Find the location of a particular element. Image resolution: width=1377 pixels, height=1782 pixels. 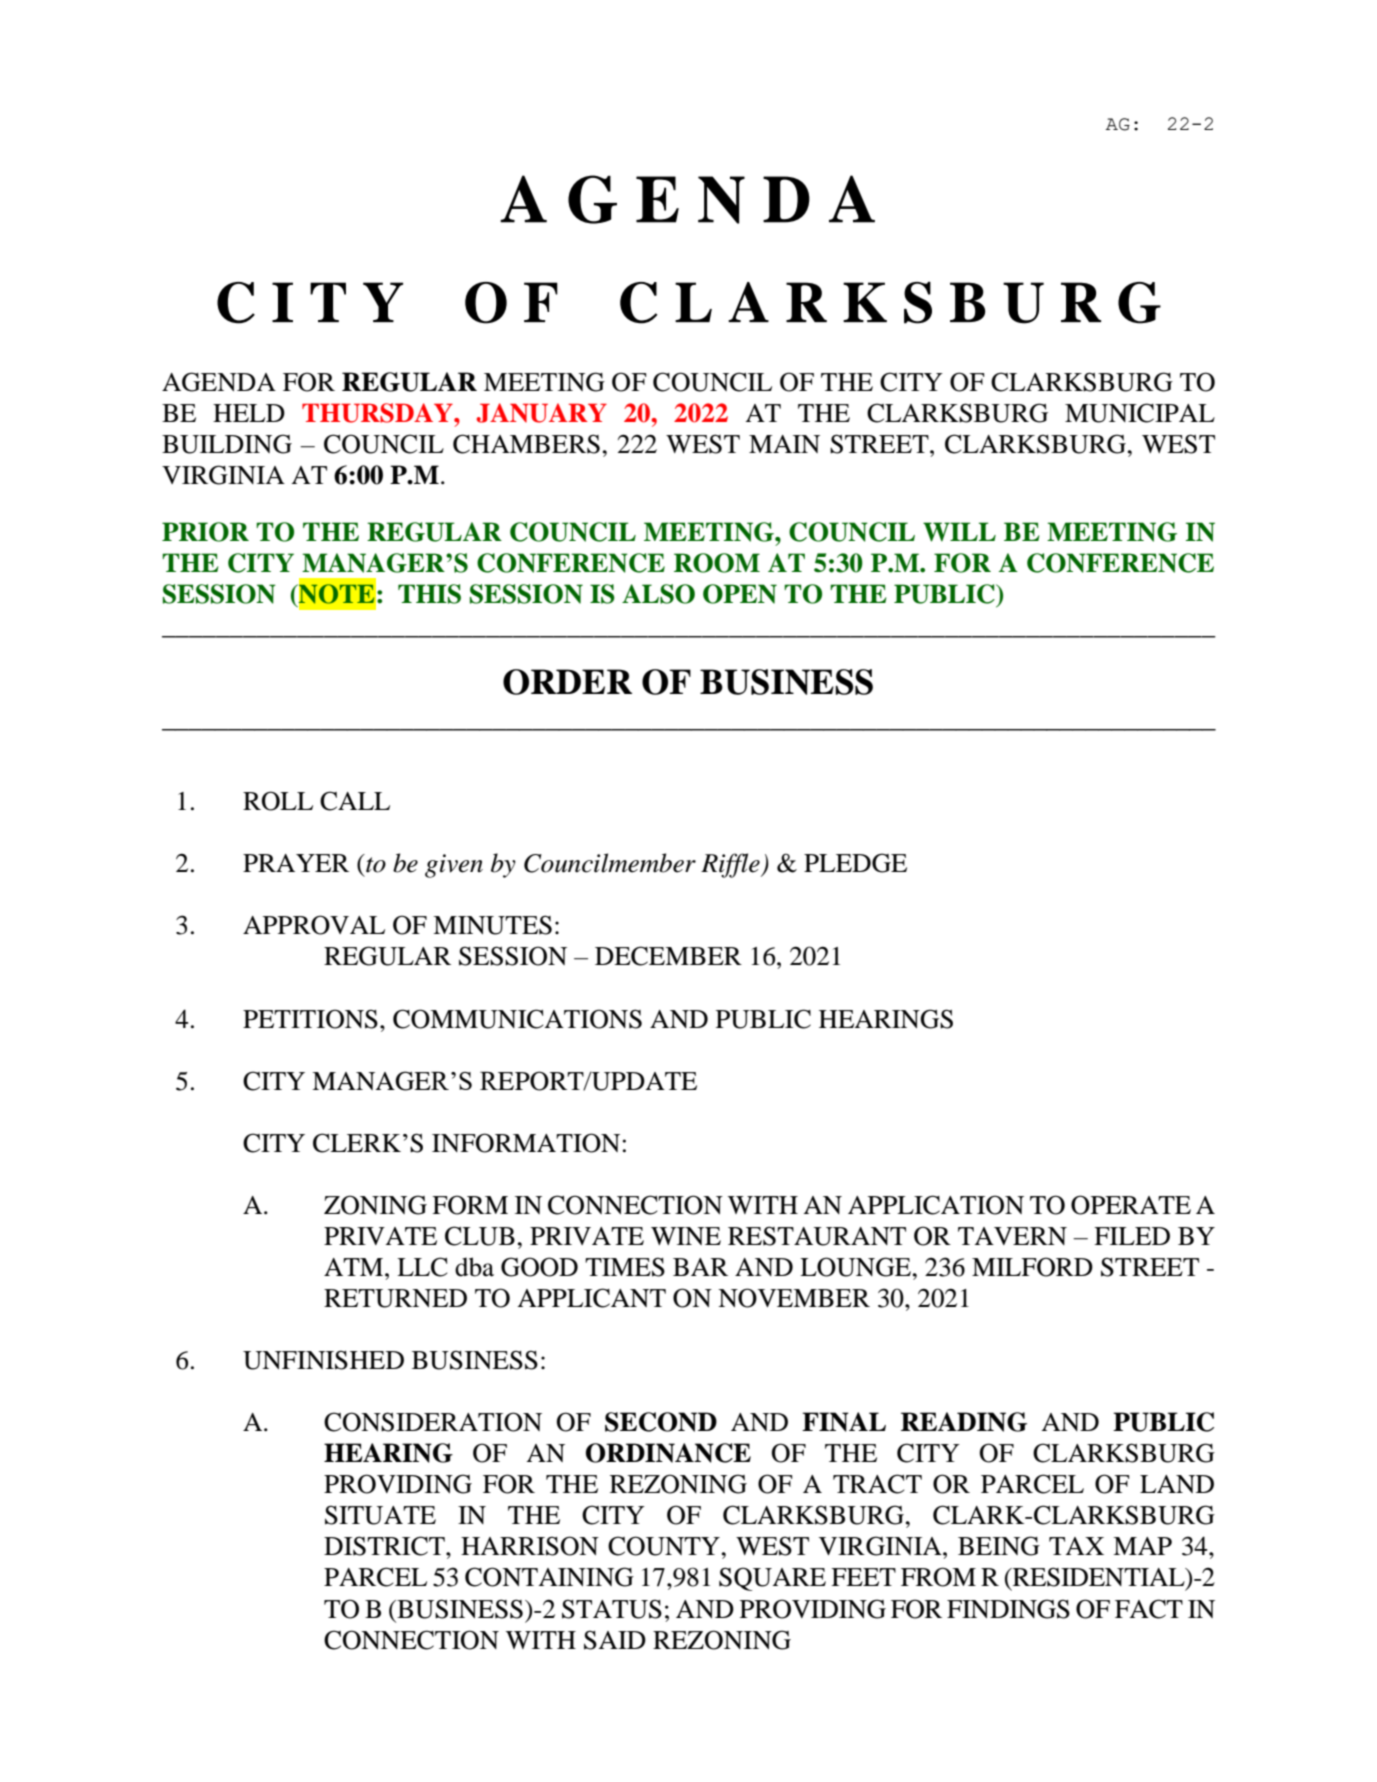

DISTRICT is located at coordinates (385, 1546).
